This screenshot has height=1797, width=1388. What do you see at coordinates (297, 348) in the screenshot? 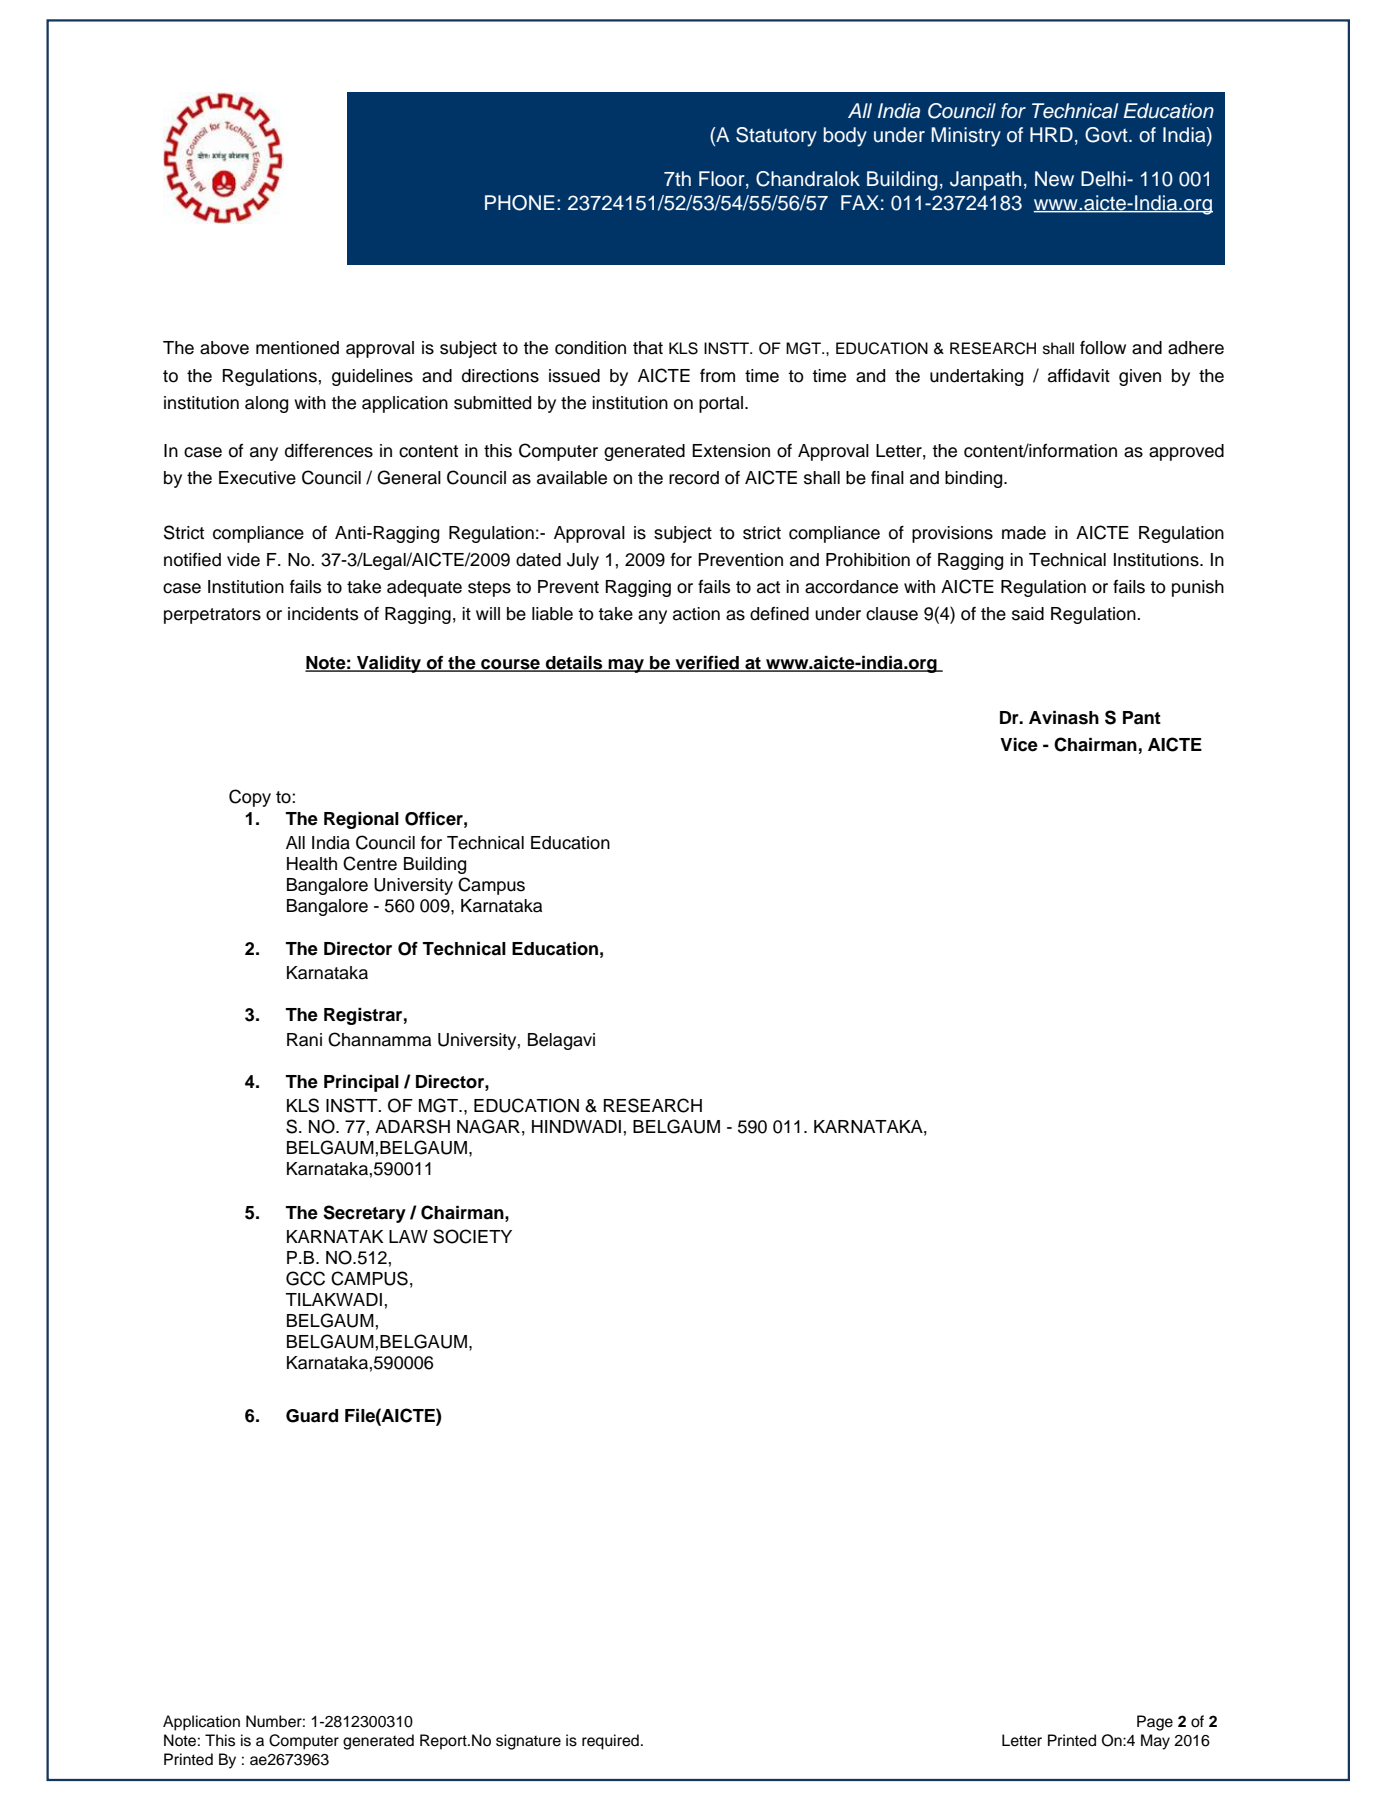
I see `mentioned` at bounding box center [297, 348].
